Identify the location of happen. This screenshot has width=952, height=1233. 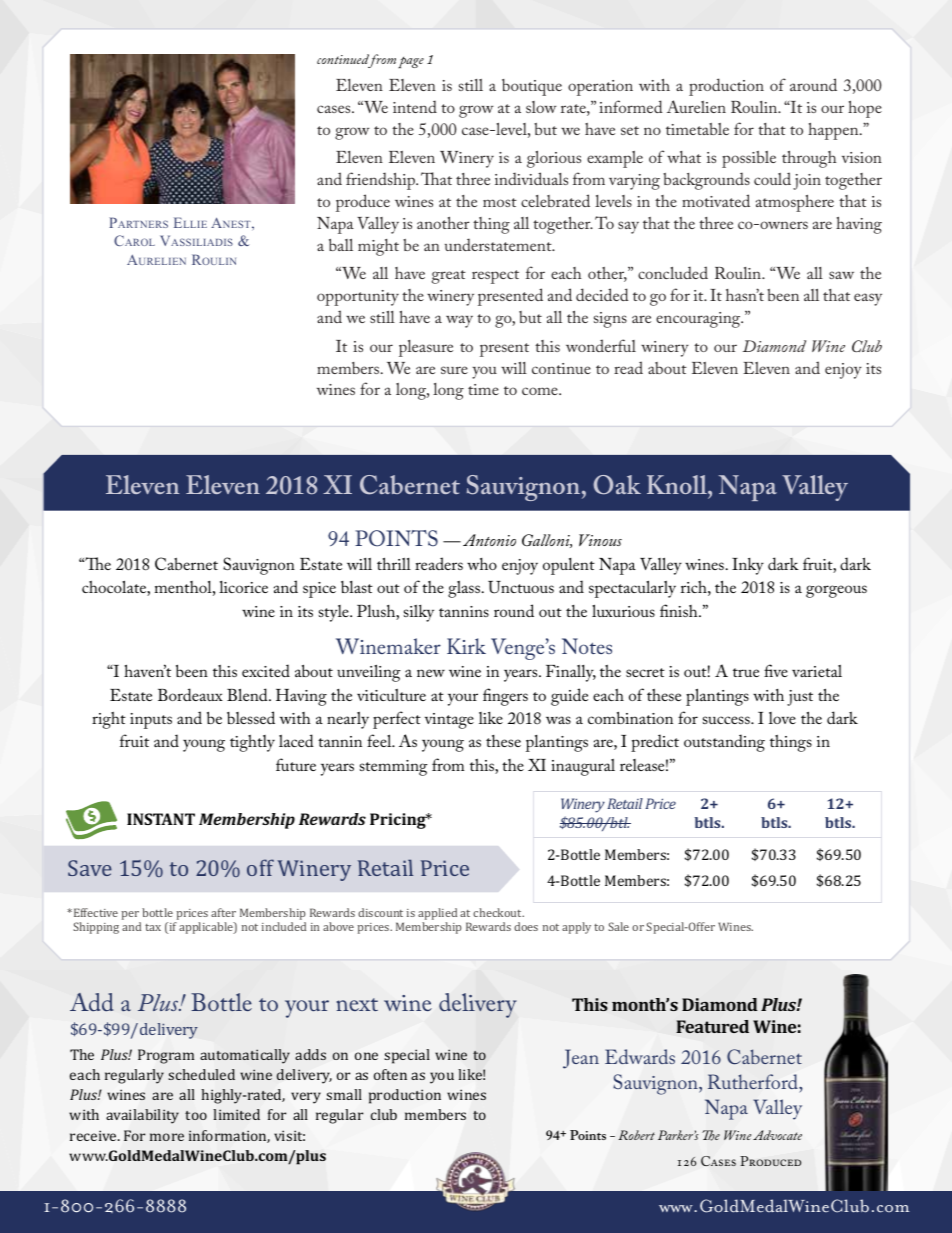
(834, 131).
